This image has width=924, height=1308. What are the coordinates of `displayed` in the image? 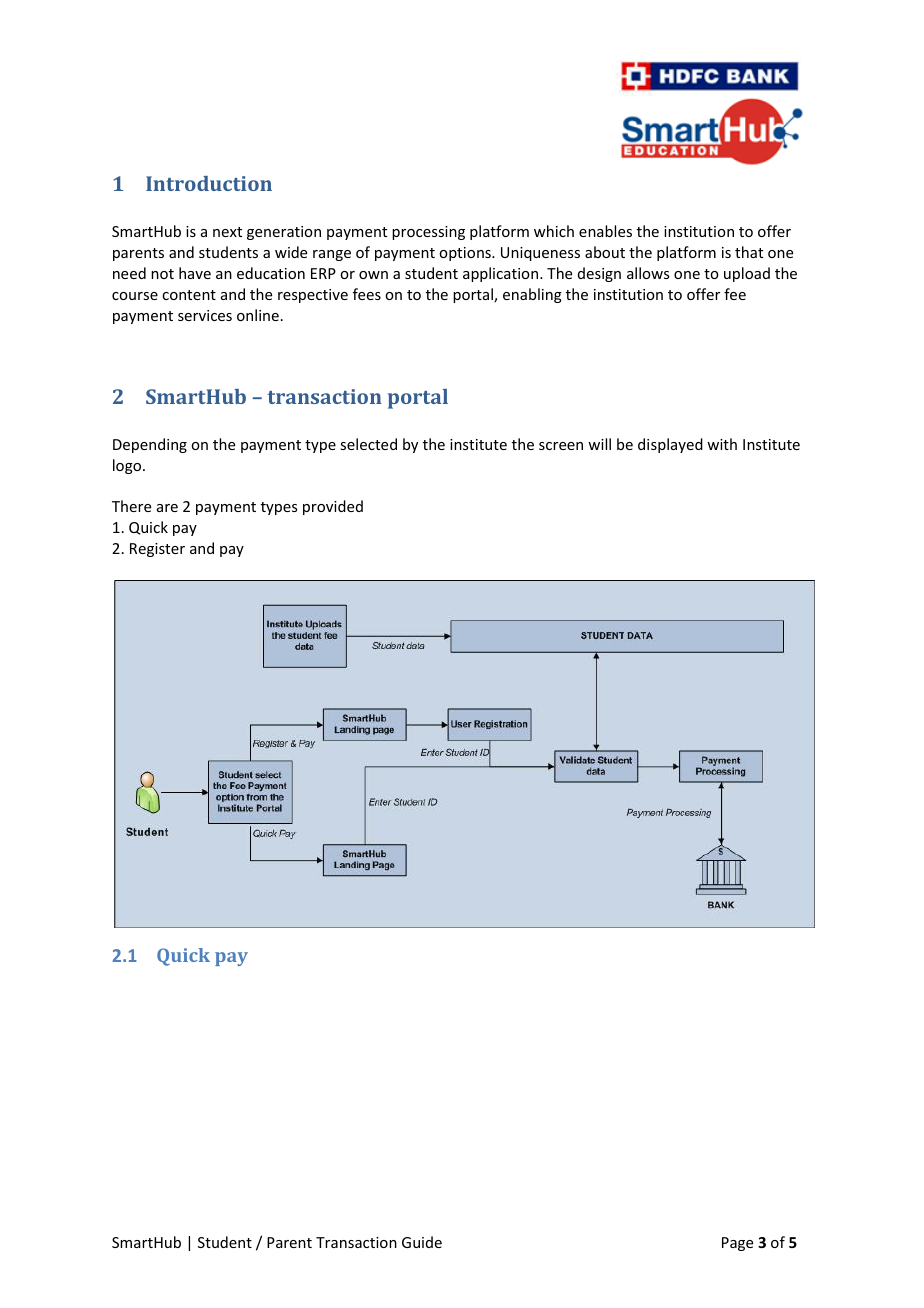 It's located at (670, 445).
